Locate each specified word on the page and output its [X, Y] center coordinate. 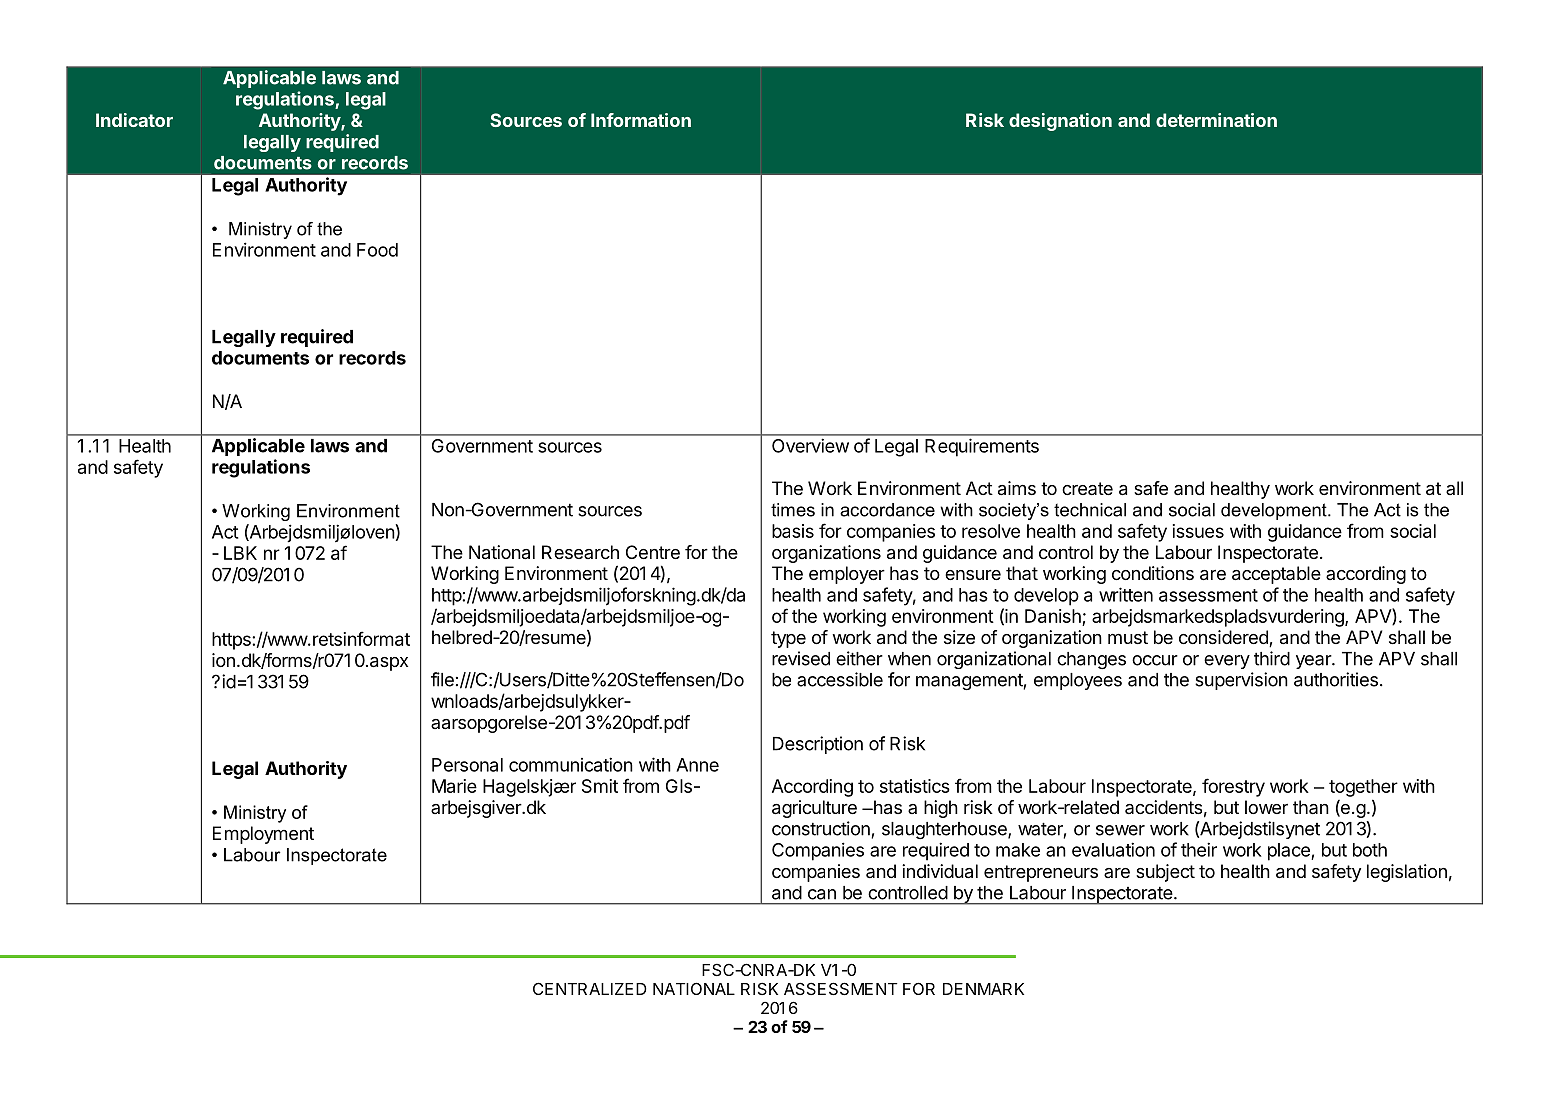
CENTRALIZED [590, 988]
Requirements [982, 447]
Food [377, 250]
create [1087, 488]
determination [1216, 120]
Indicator [134, 120]
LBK [240, 553]
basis [793, 531]
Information [641, 120]
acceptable [1276, 575]
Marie [454, 786]
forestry [1233, 787]
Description [818, 745]
